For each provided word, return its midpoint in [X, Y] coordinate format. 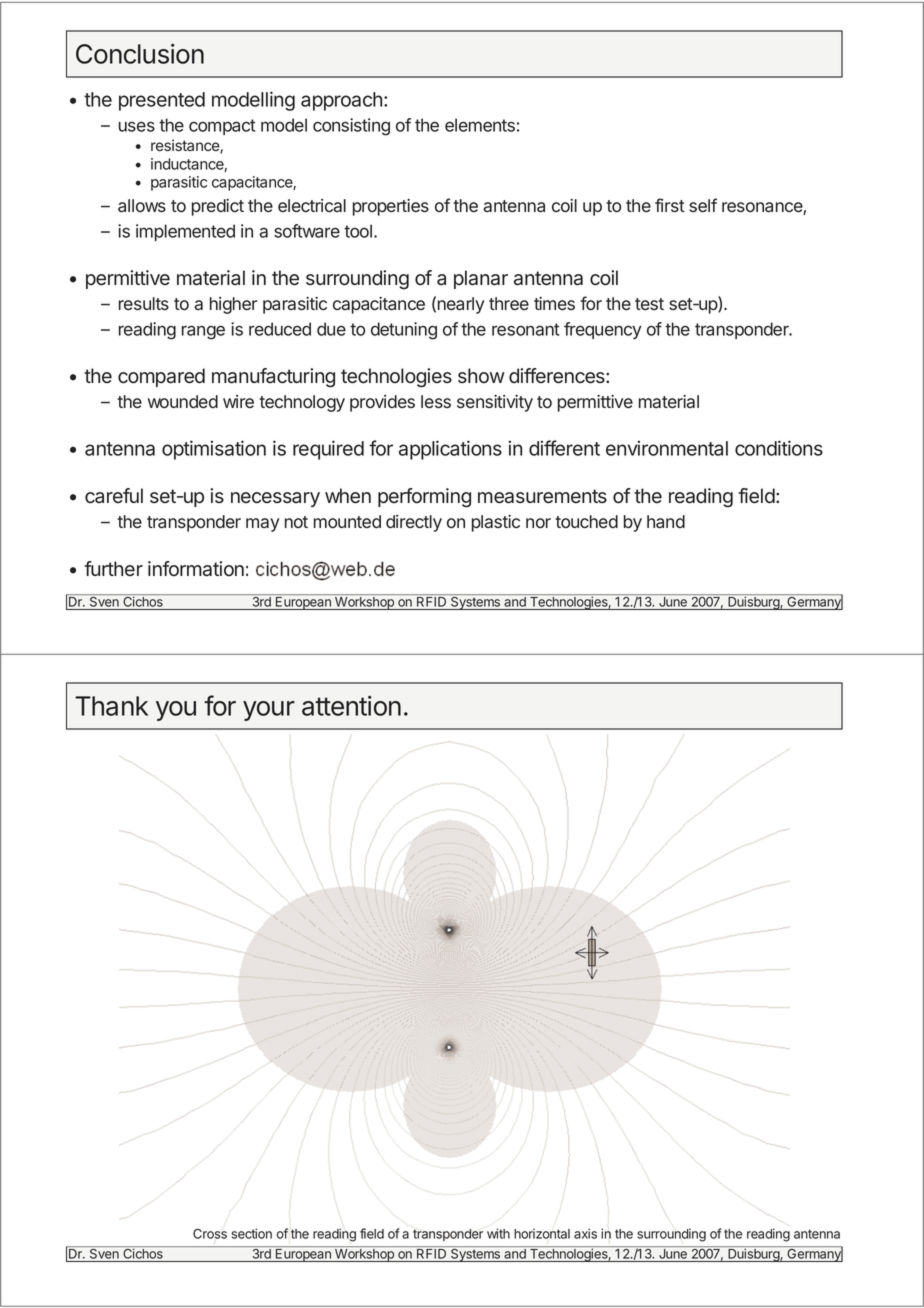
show [481, 376]
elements [480, 125]
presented [162, 101]
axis [585, 1233]
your [269, 711]
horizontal [542, 1233]
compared [161, 377]
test [649, 304]
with [498, 1233]
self [703, 205]
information [196, 569]
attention [351, 705]
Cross [210, 1233]
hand [666, 522]
